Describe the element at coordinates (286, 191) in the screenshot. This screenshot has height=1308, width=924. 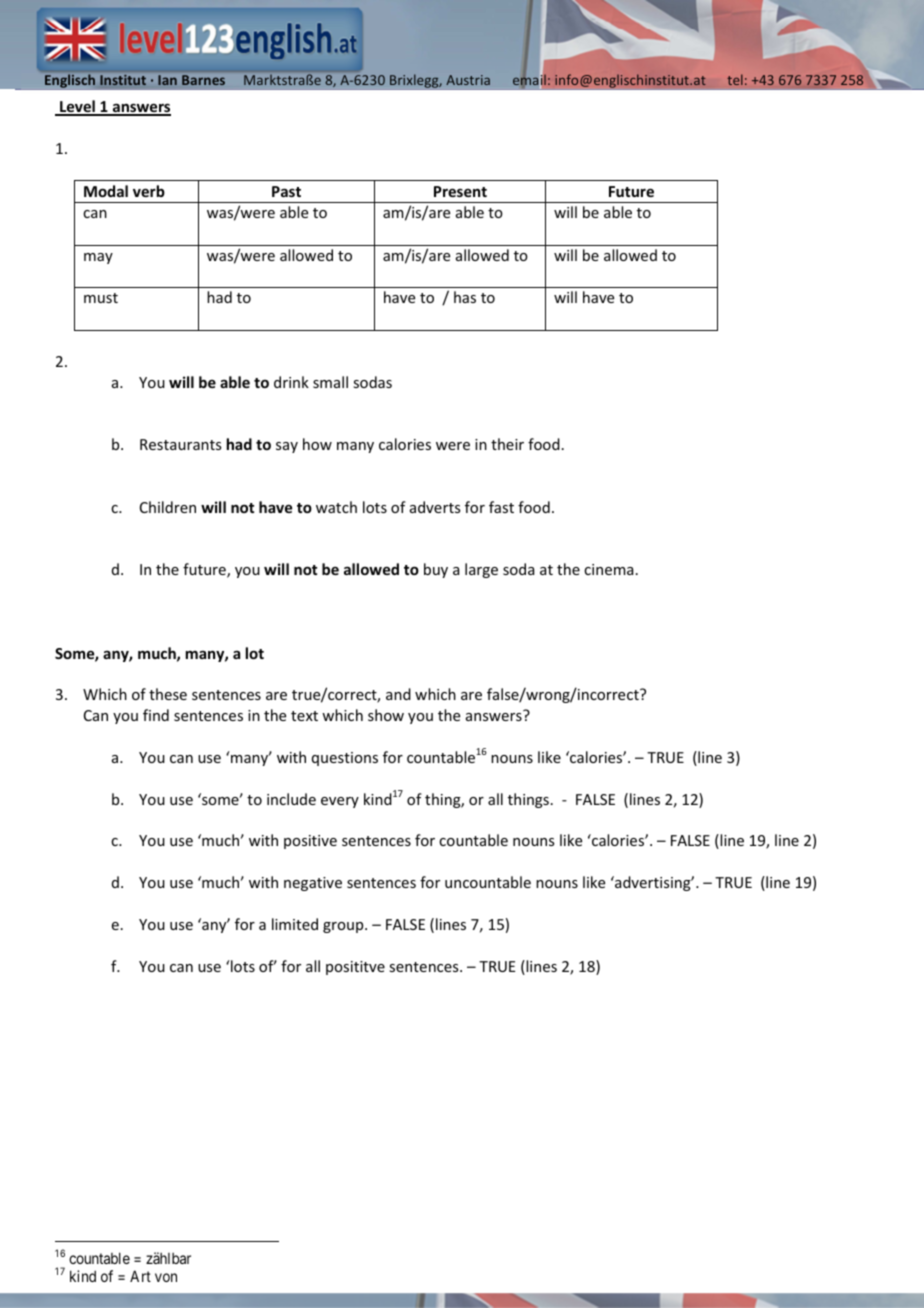
I see `Past` at that location.
